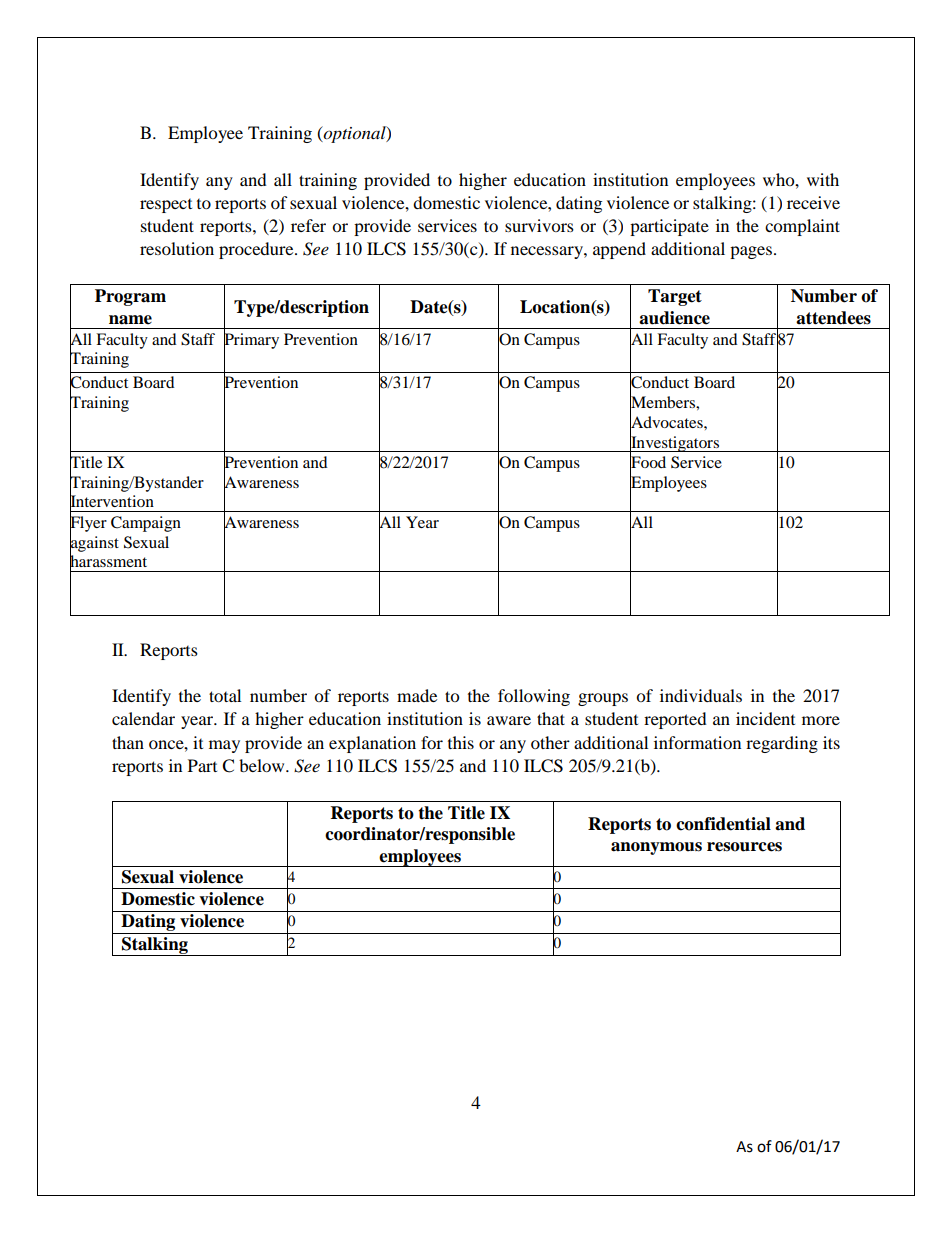 The height and width of the image is (1233, 952). What do you see at coordinates (166, 206) in the image?
I see `respect` at bounding box center [166, 206].
